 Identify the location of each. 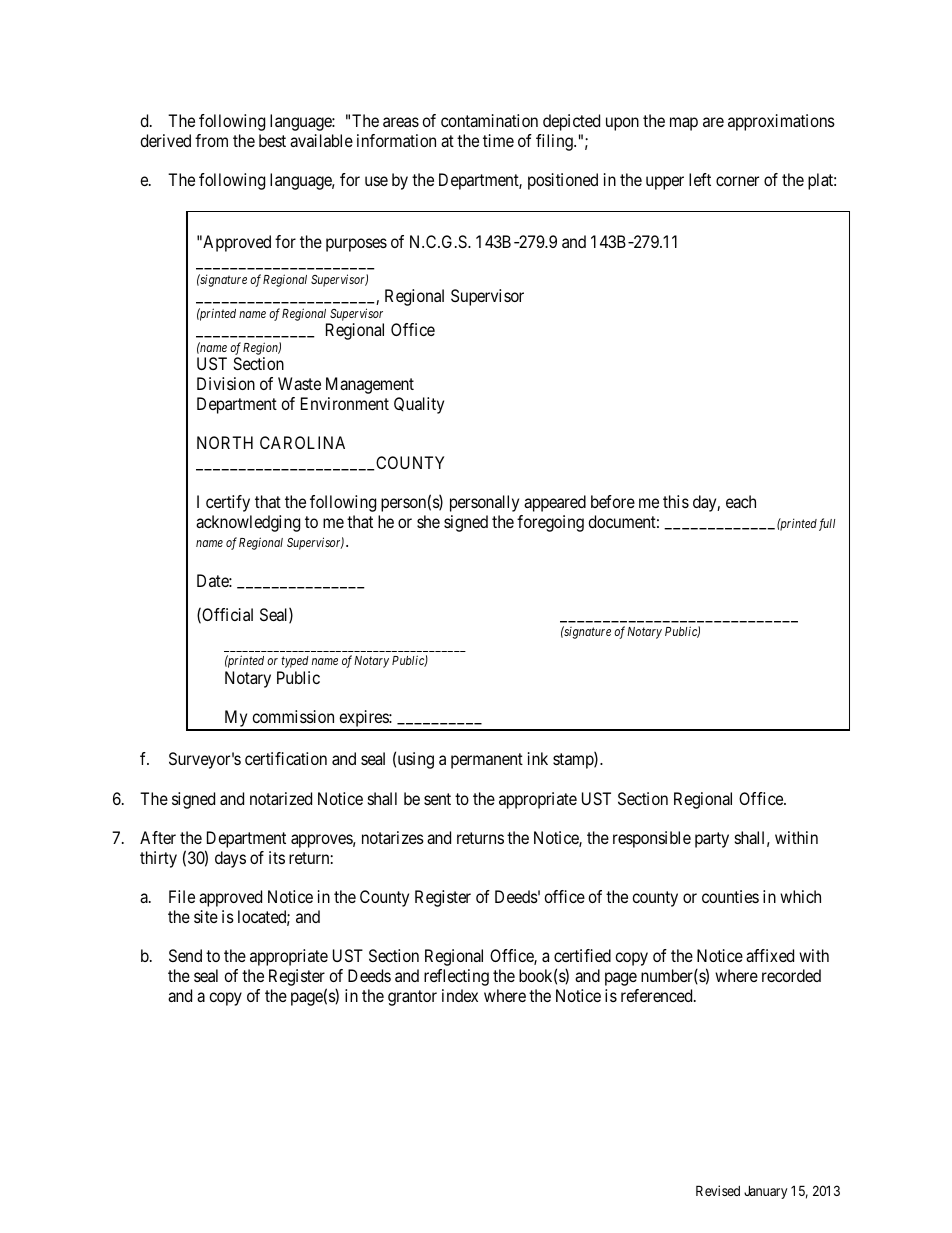
(741, 501).
